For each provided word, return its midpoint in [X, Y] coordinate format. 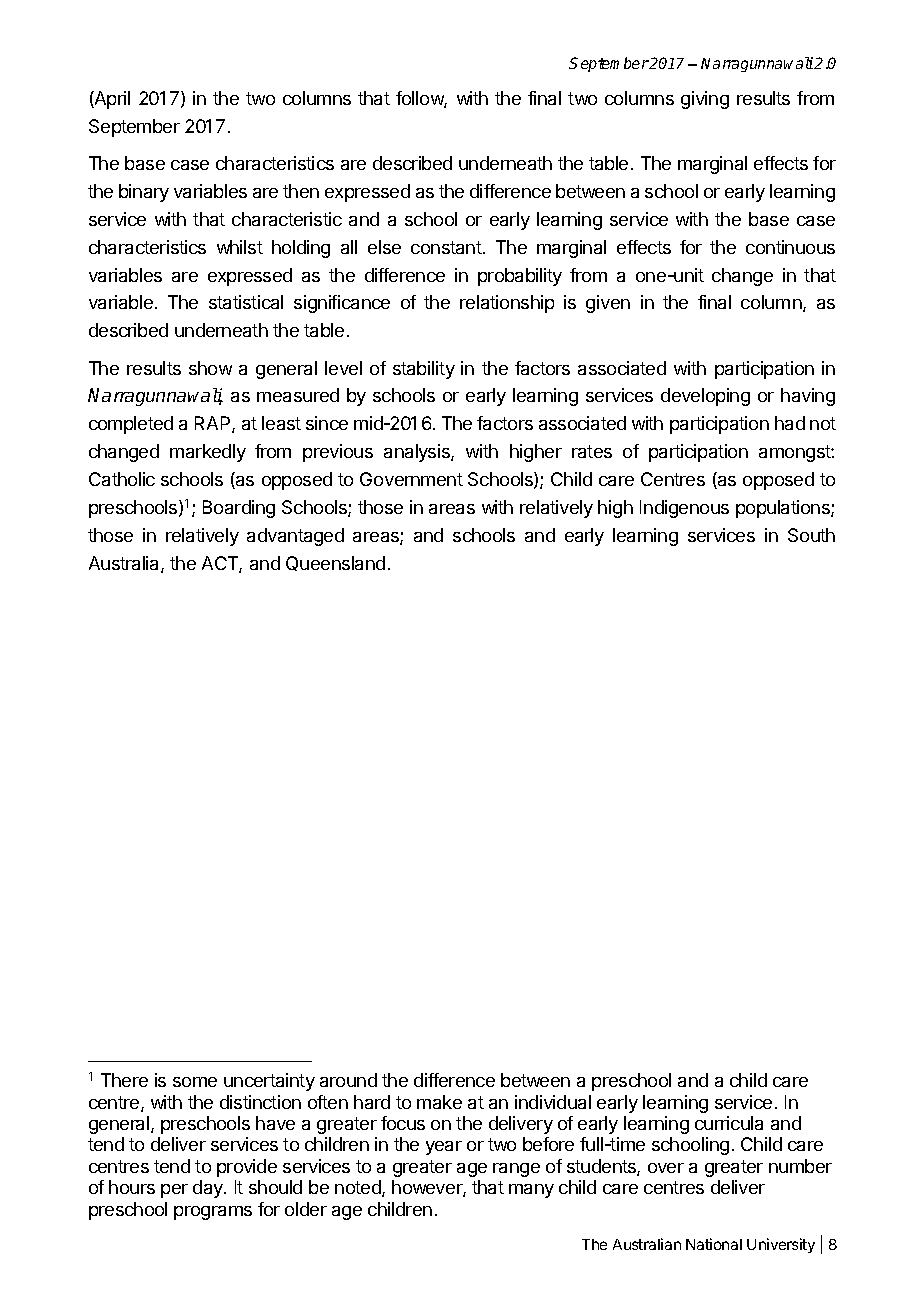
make [439, 1102]
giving [705, 100]
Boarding [239, 509]
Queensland [335, 563]
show [210, 368]
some [195, 1082]
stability [424, 370]
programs [213, 1213]
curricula [729, 1123]
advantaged [295, 537]
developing [705, 397]
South [811, 535]
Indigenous [684, 509]
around [348, 1080]
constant [447, 247]
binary [144, 193]
